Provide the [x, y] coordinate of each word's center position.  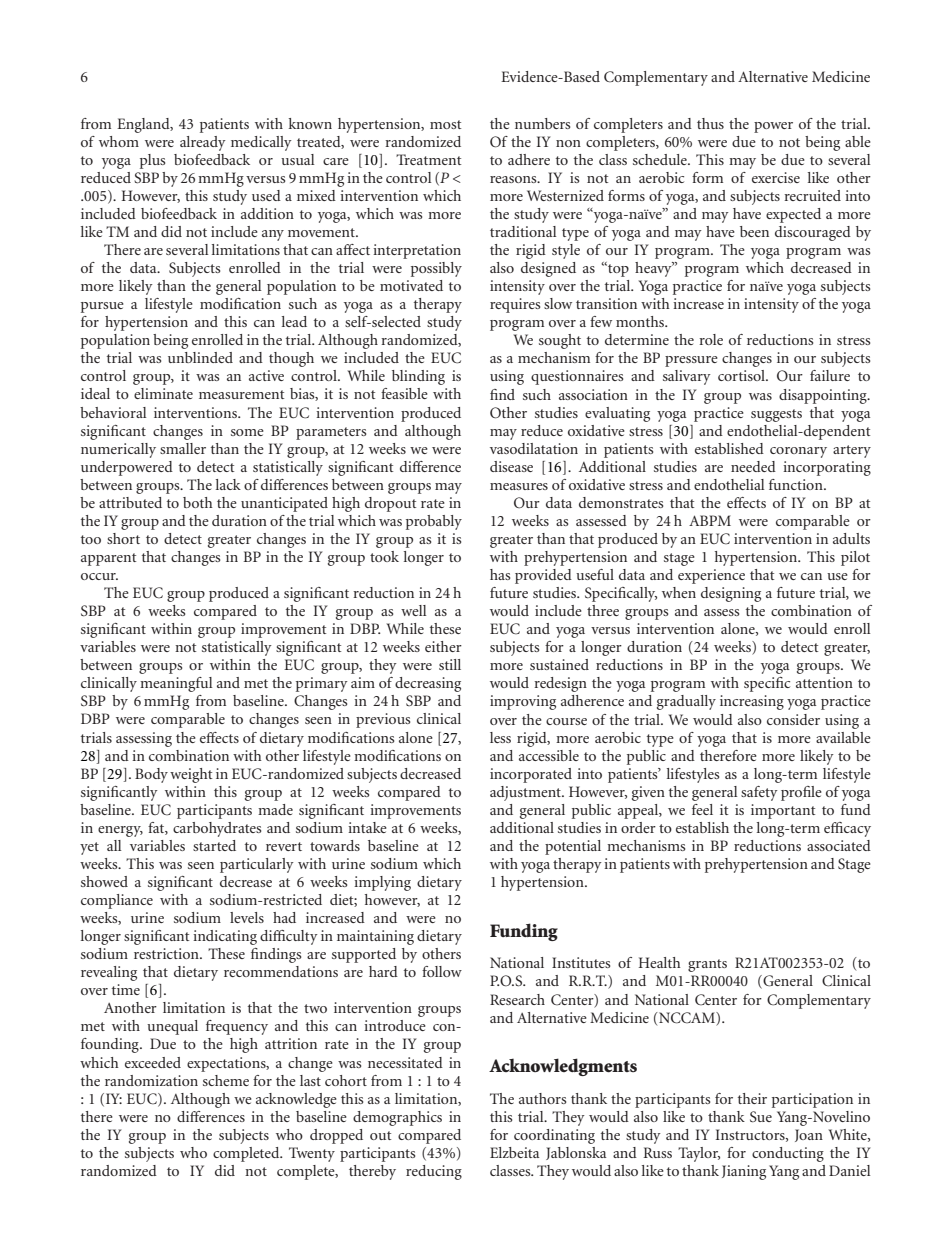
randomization [151, 1080]
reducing [434, 1172]
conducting [788, 1154]
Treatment [428, 159]
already [203, 143]
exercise [776, 177]
